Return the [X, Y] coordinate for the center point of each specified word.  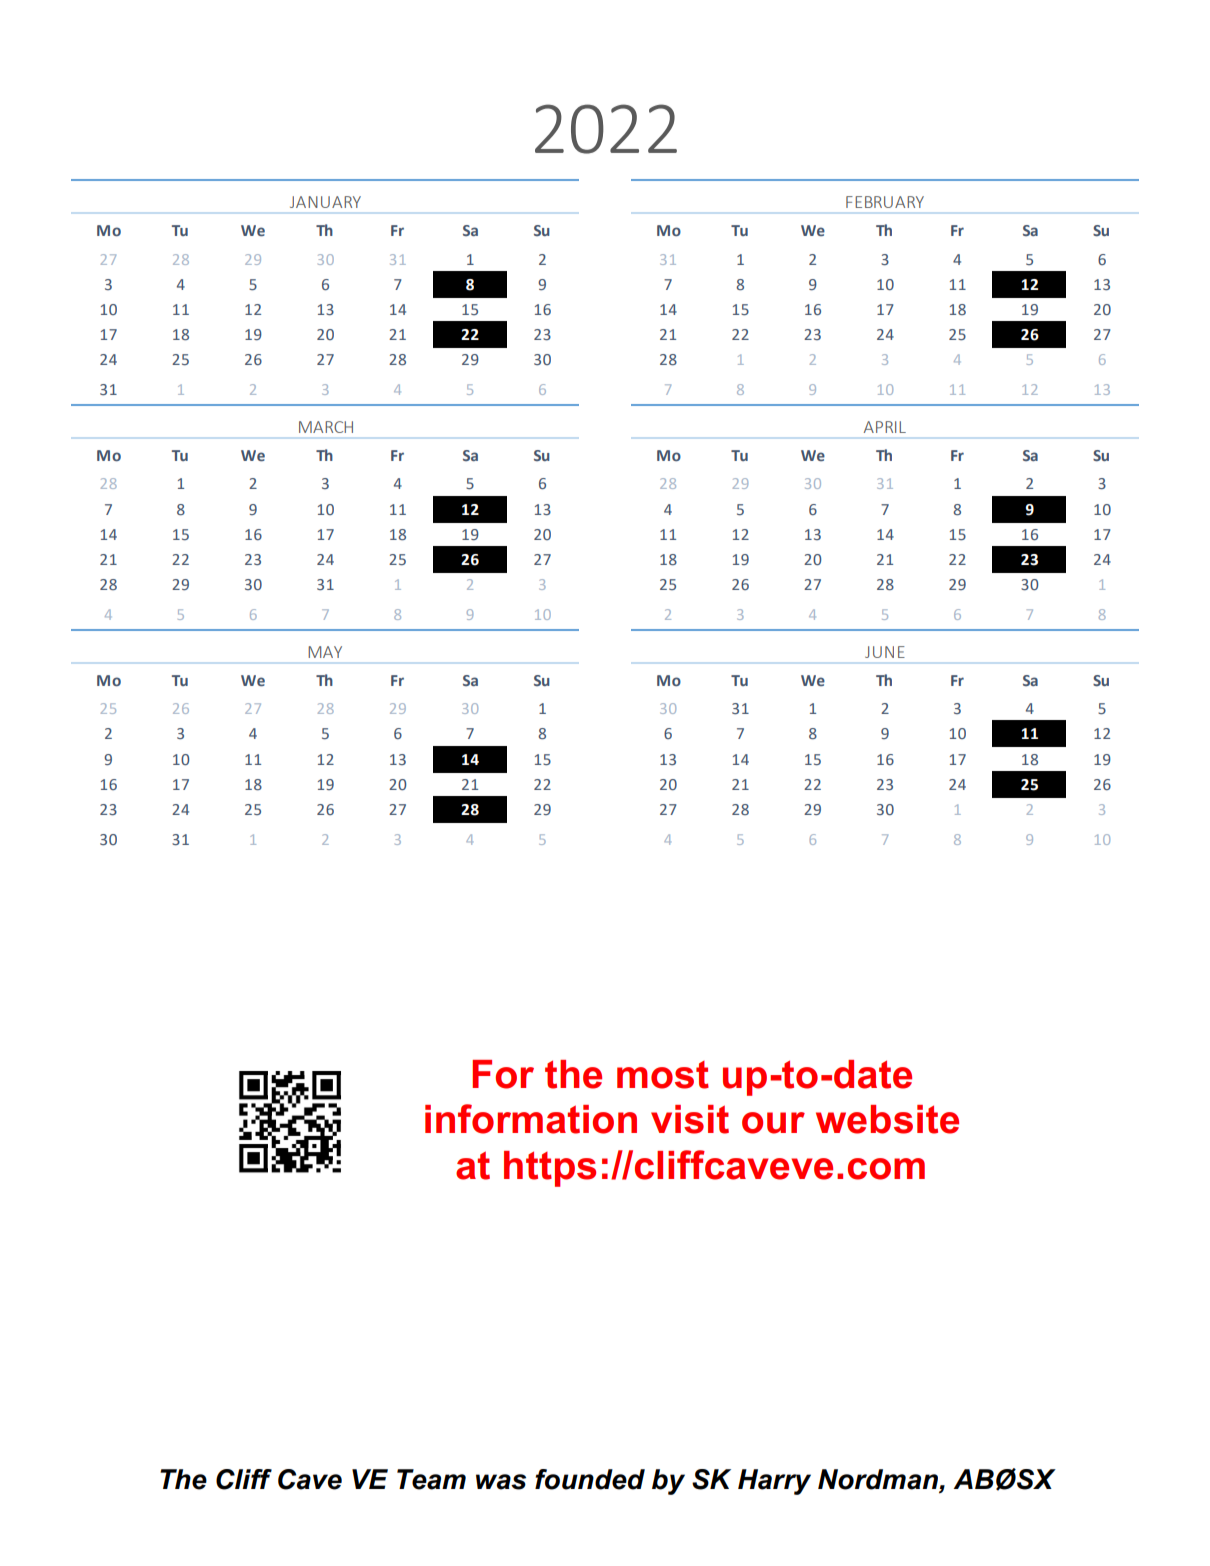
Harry [774, 1482]
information [531, 1119]
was [501, 1482]
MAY [325, 652]
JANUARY [325, 202]
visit [690, 1119]
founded [590, 1479]
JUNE [885, 652]
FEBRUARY [885, 202]
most [663, 1075]
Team [431, 1479]
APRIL [885, 427]
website [887, 1119]
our [773, 1123]
